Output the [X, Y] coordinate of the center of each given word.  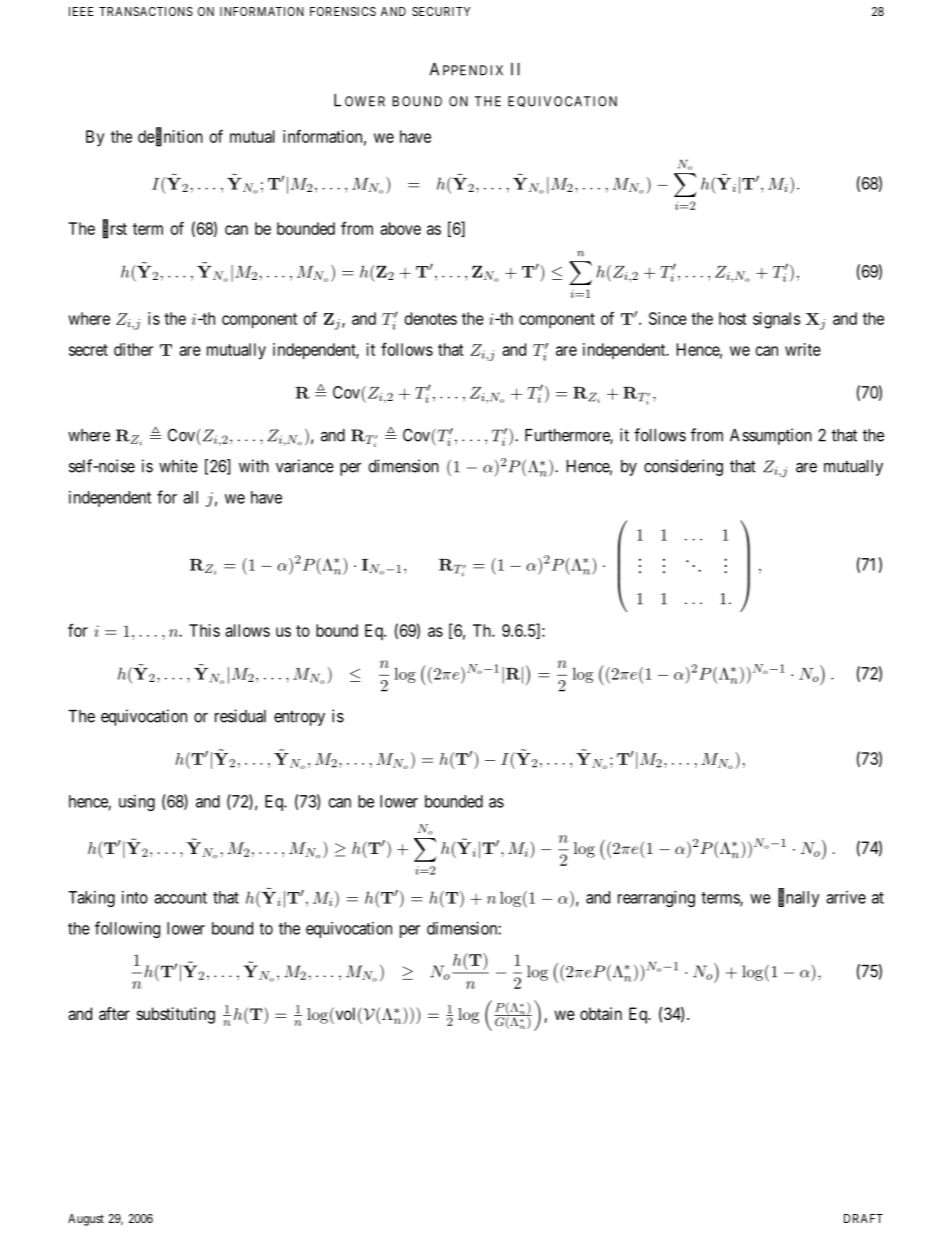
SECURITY [441, 11]
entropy [299, 718]
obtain [601, 1013]
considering [683, 467]
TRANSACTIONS [146, 11]
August [86, 1220]
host [733, 318]
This [204, 630]
